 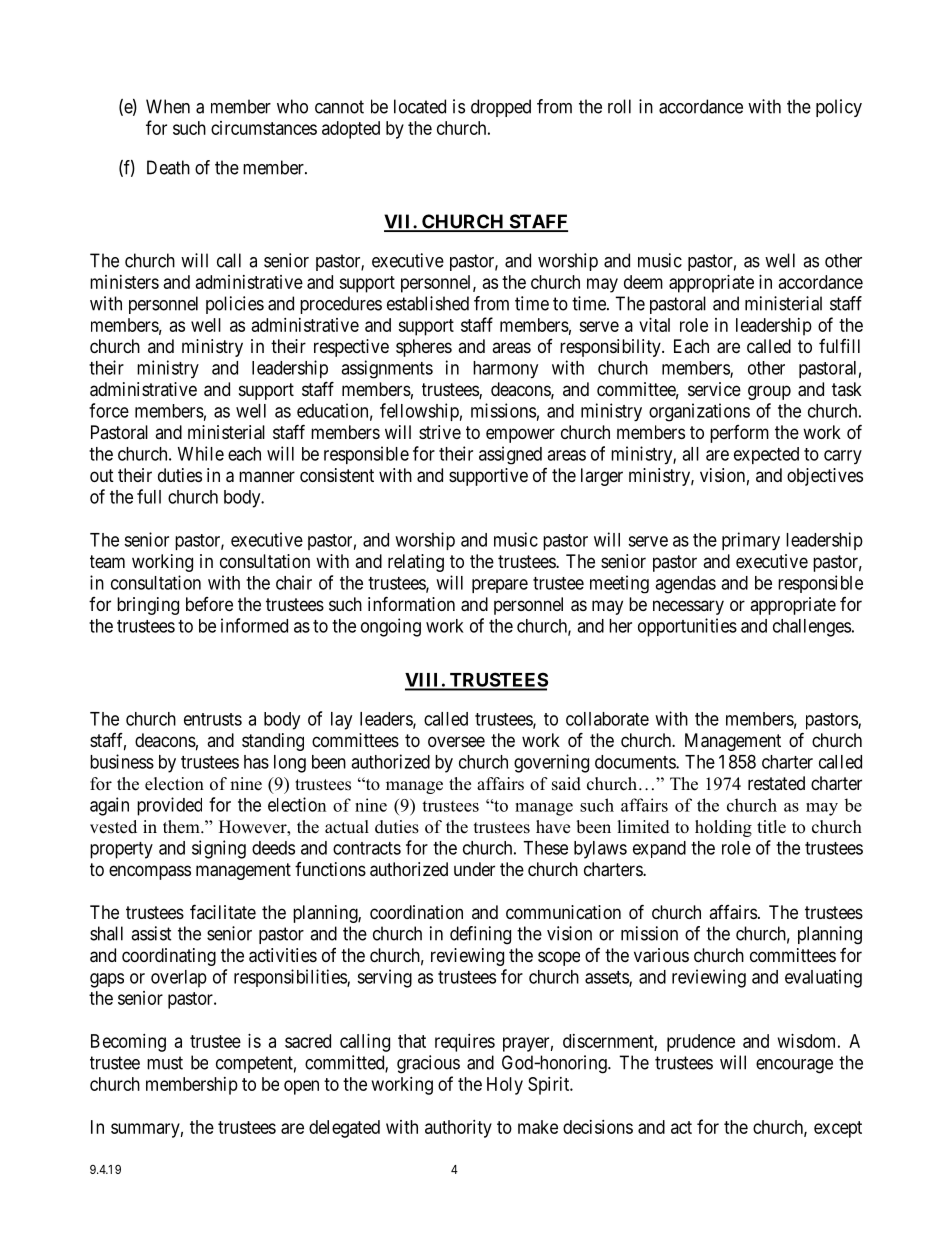 What do you see at coordinates (209, 604) in the screenshot?
I see `before` at bounding box center [209, 604].
